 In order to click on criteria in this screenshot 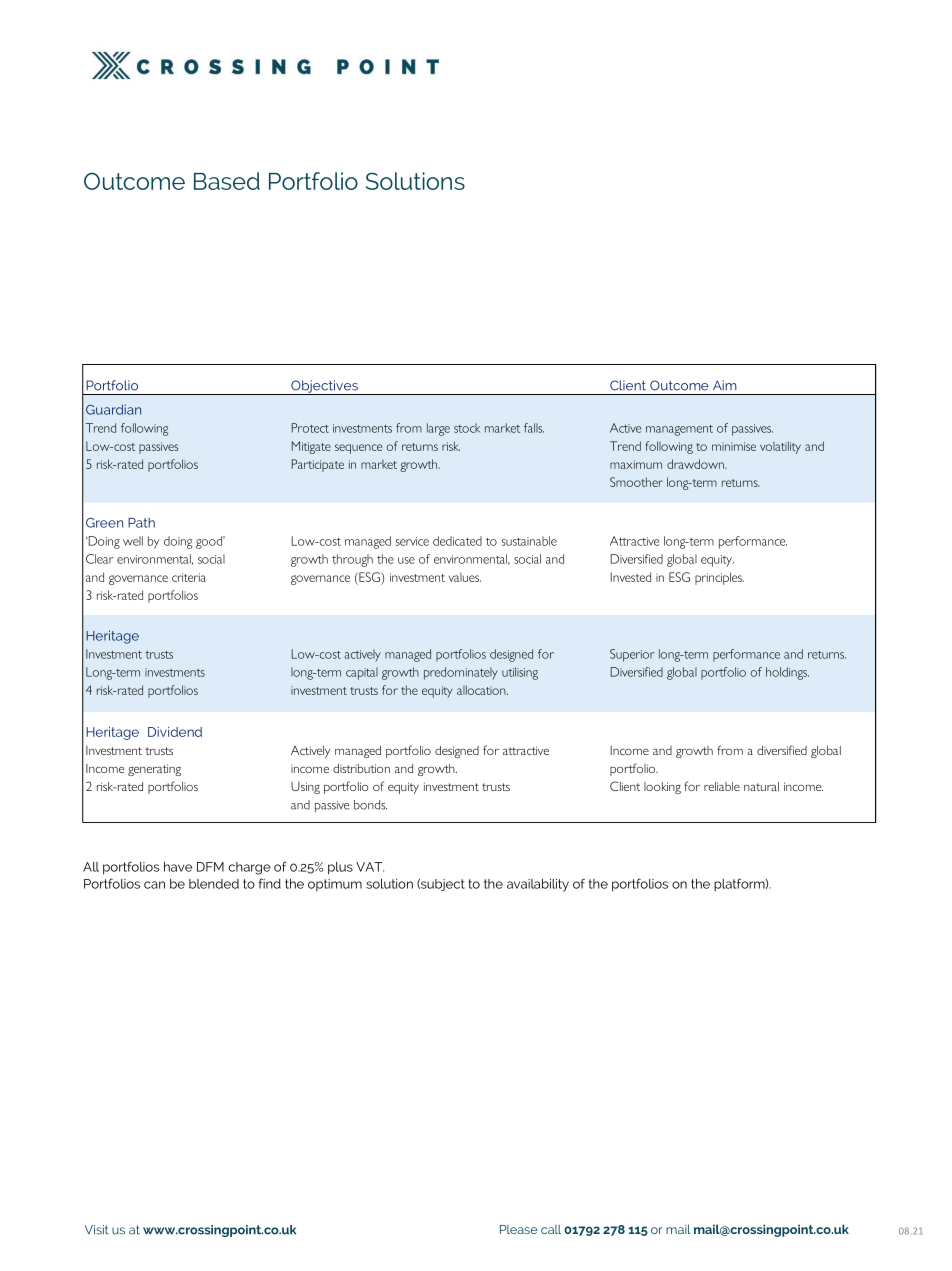, I will do `click(189, 577)`.
